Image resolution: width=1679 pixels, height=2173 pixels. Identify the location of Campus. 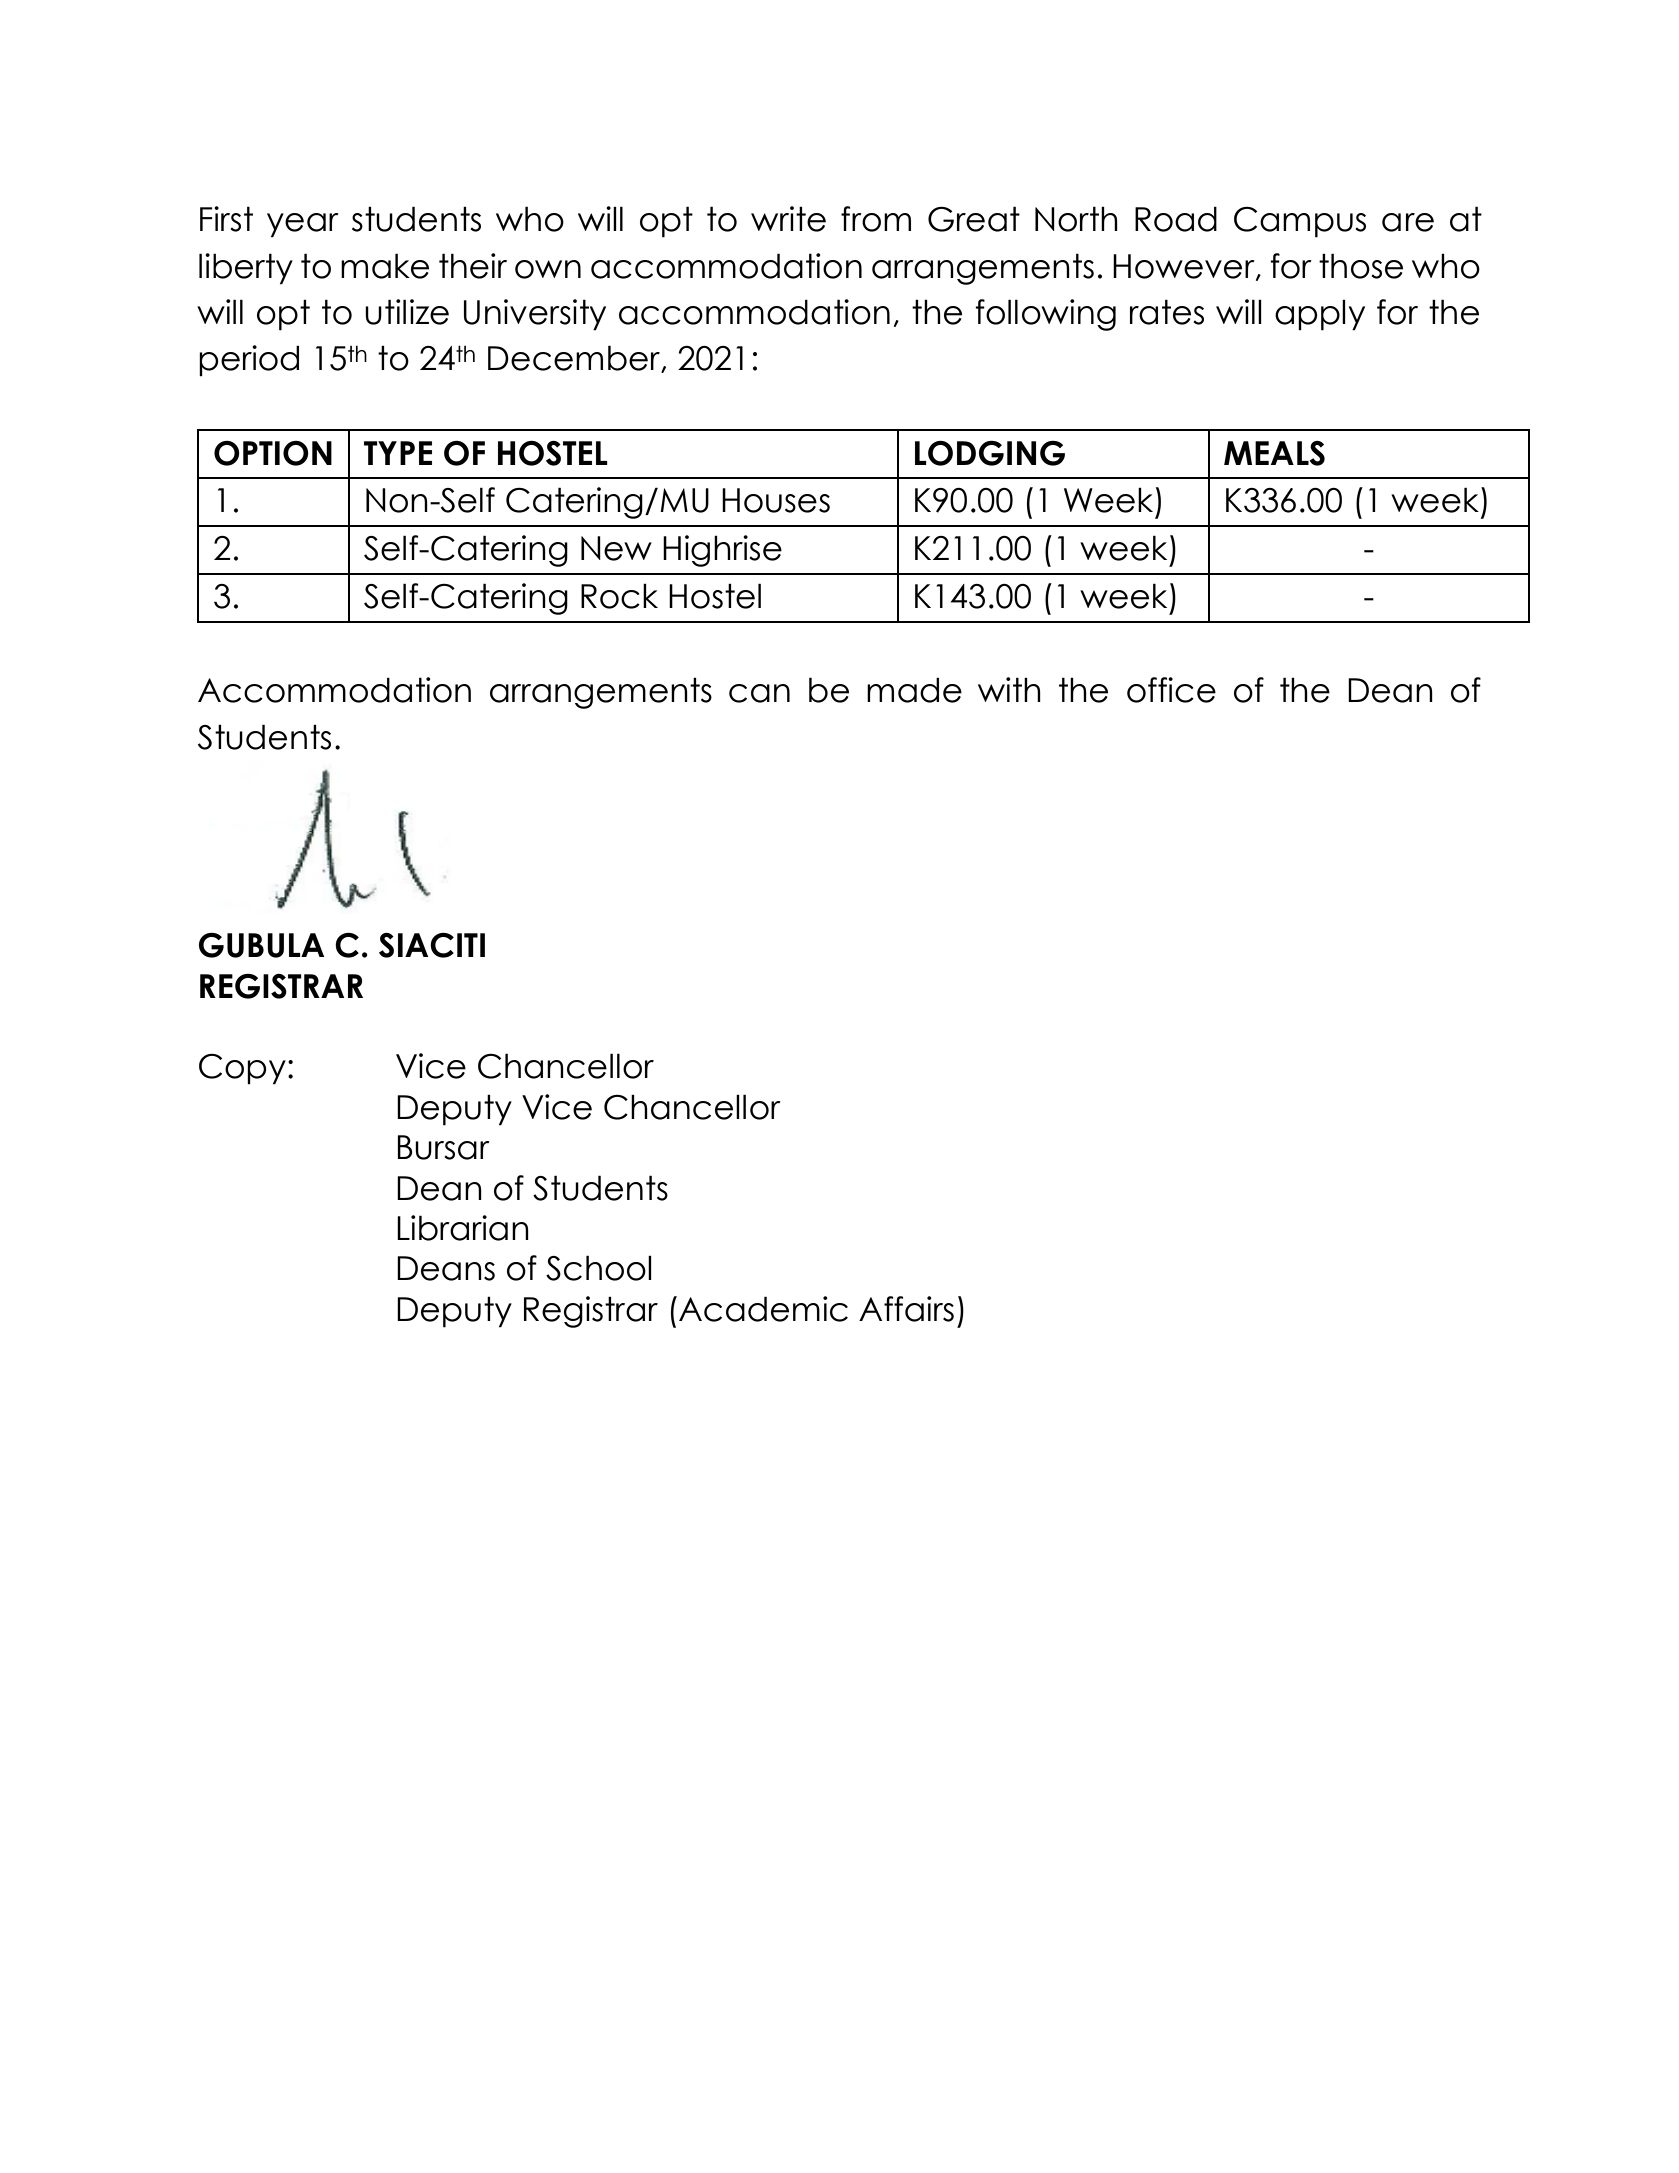
(1300, 222).
